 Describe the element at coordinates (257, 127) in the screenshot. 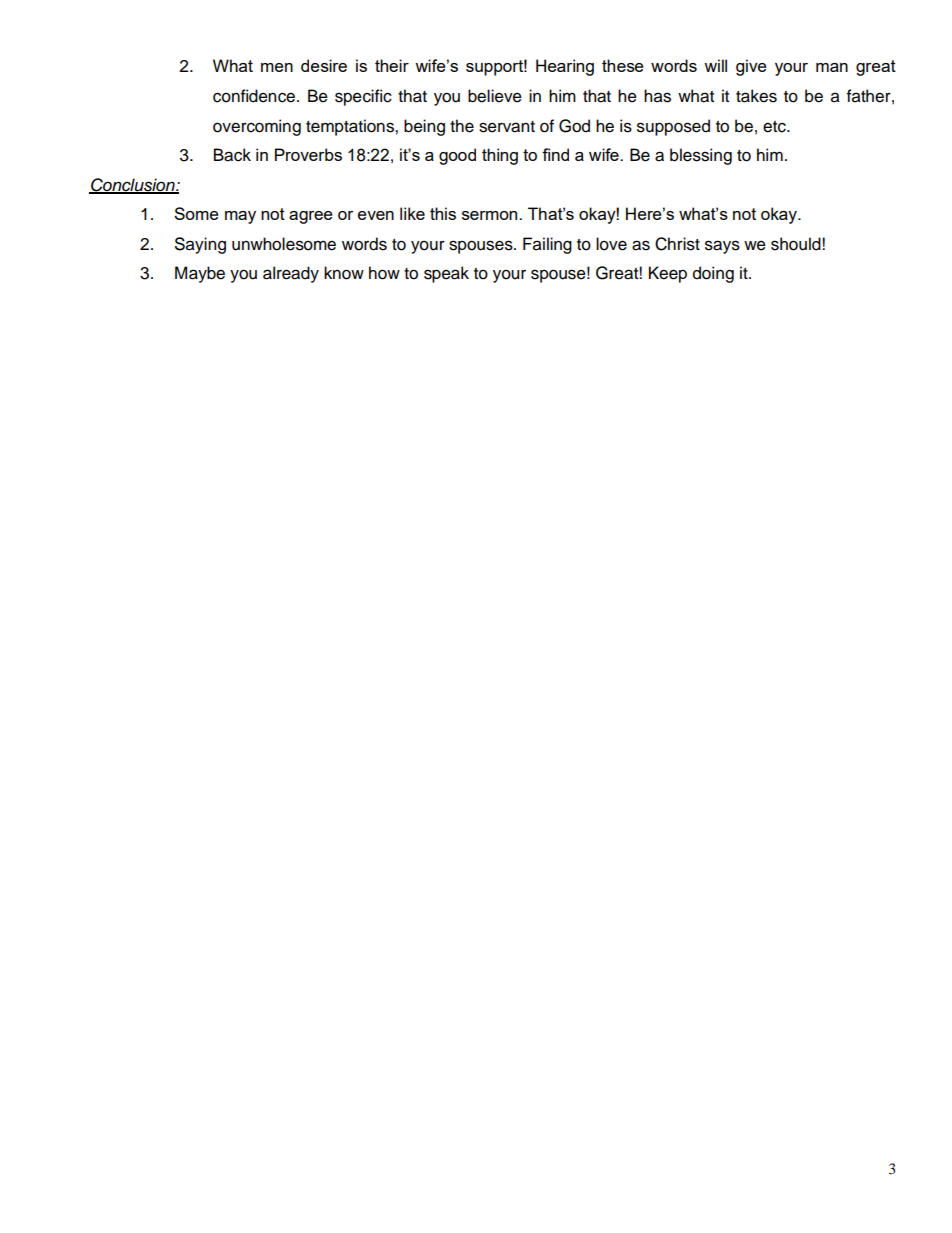

I see `overcoming` at that location.
